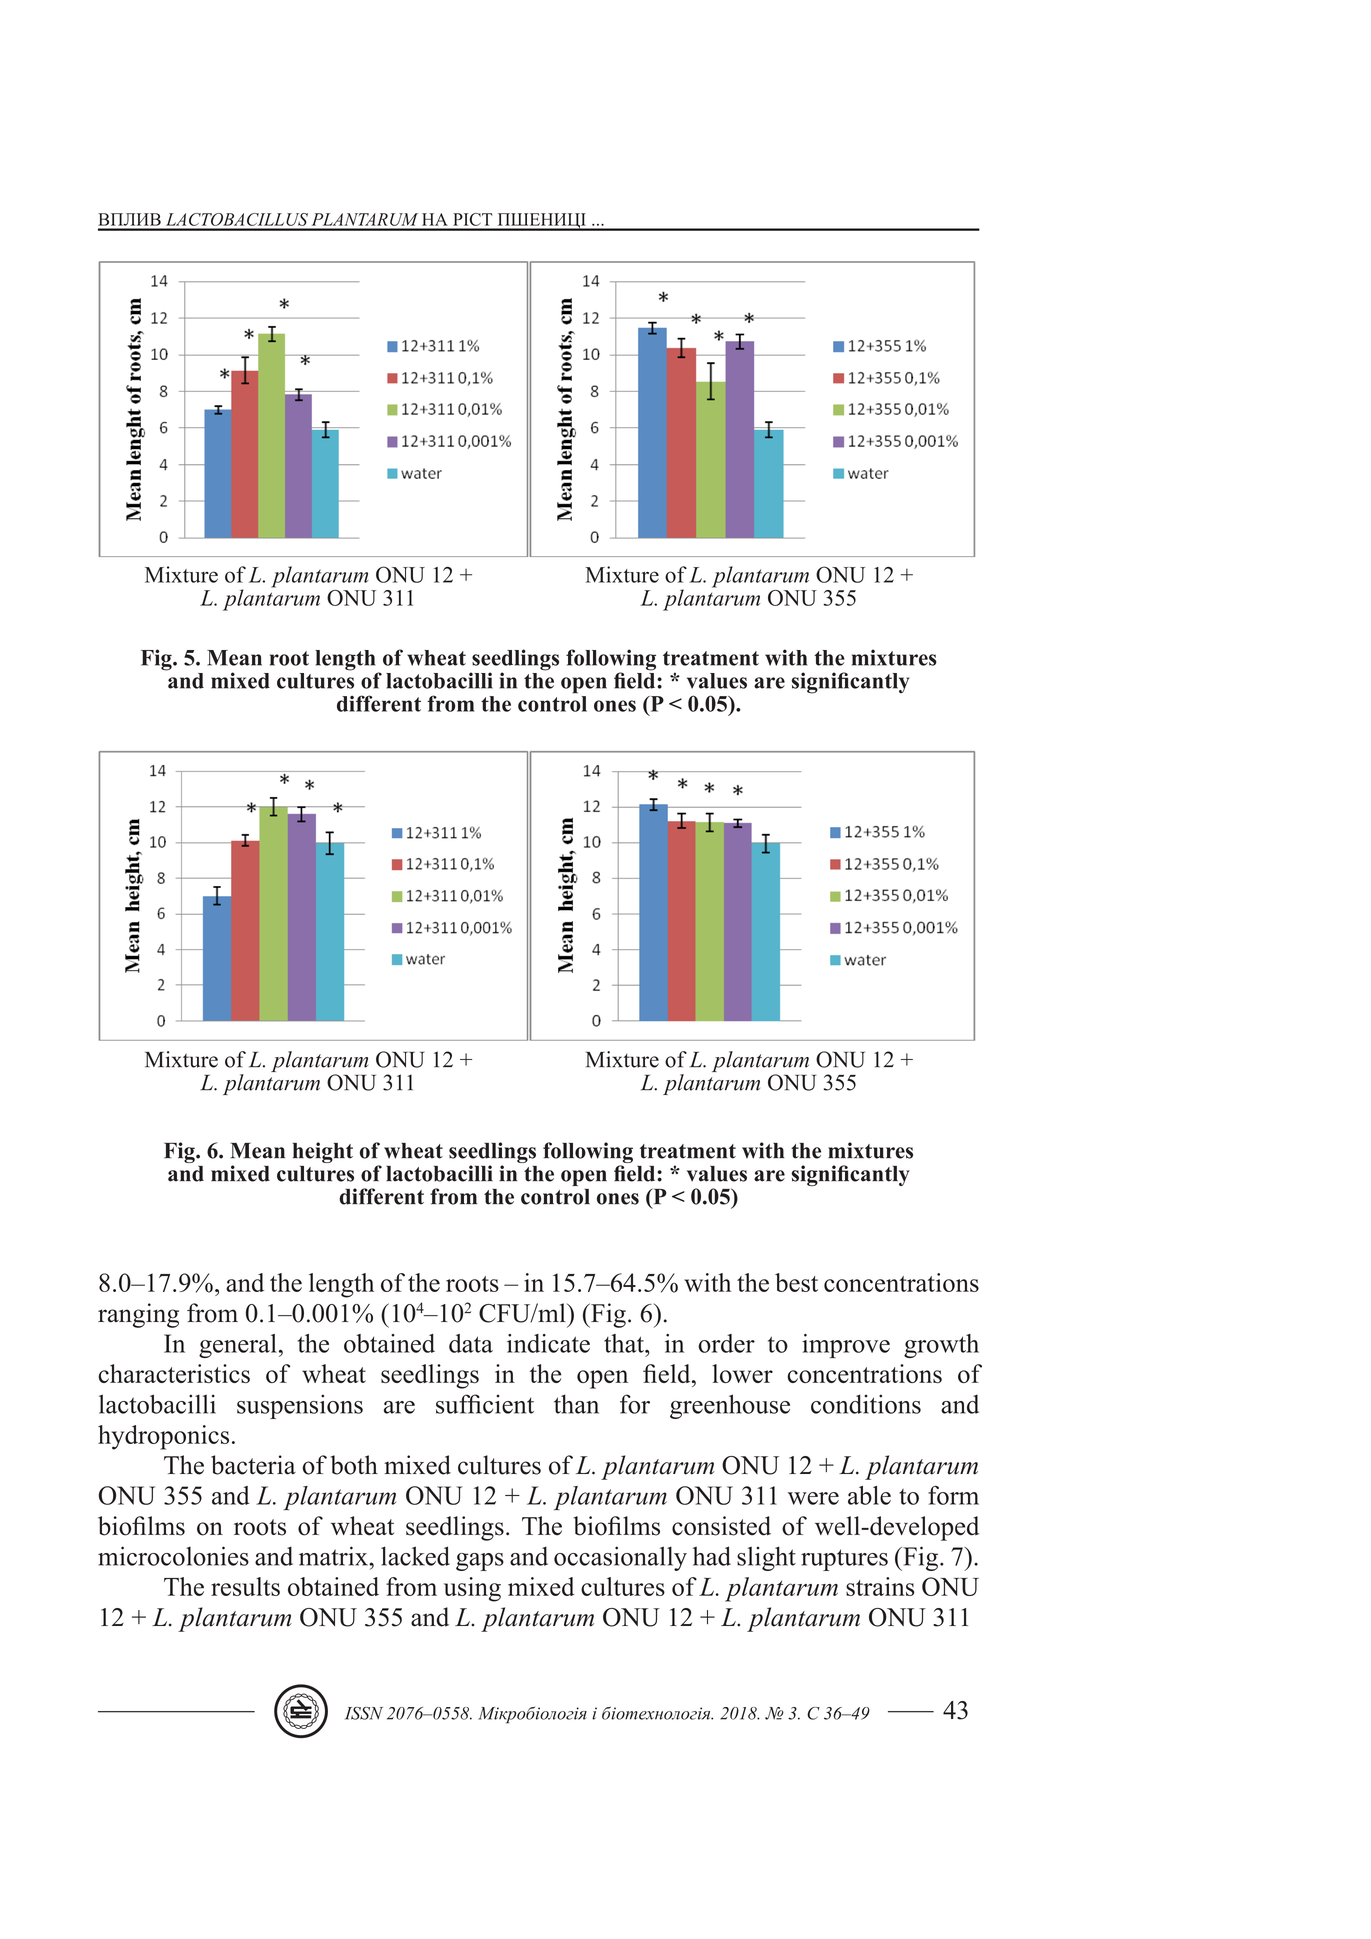 The width and height of the document is (1371, 1939). What do you see at coordinates (844, 1560) in the document?
I see `ruptures` at bounding box center [844, 1560].
